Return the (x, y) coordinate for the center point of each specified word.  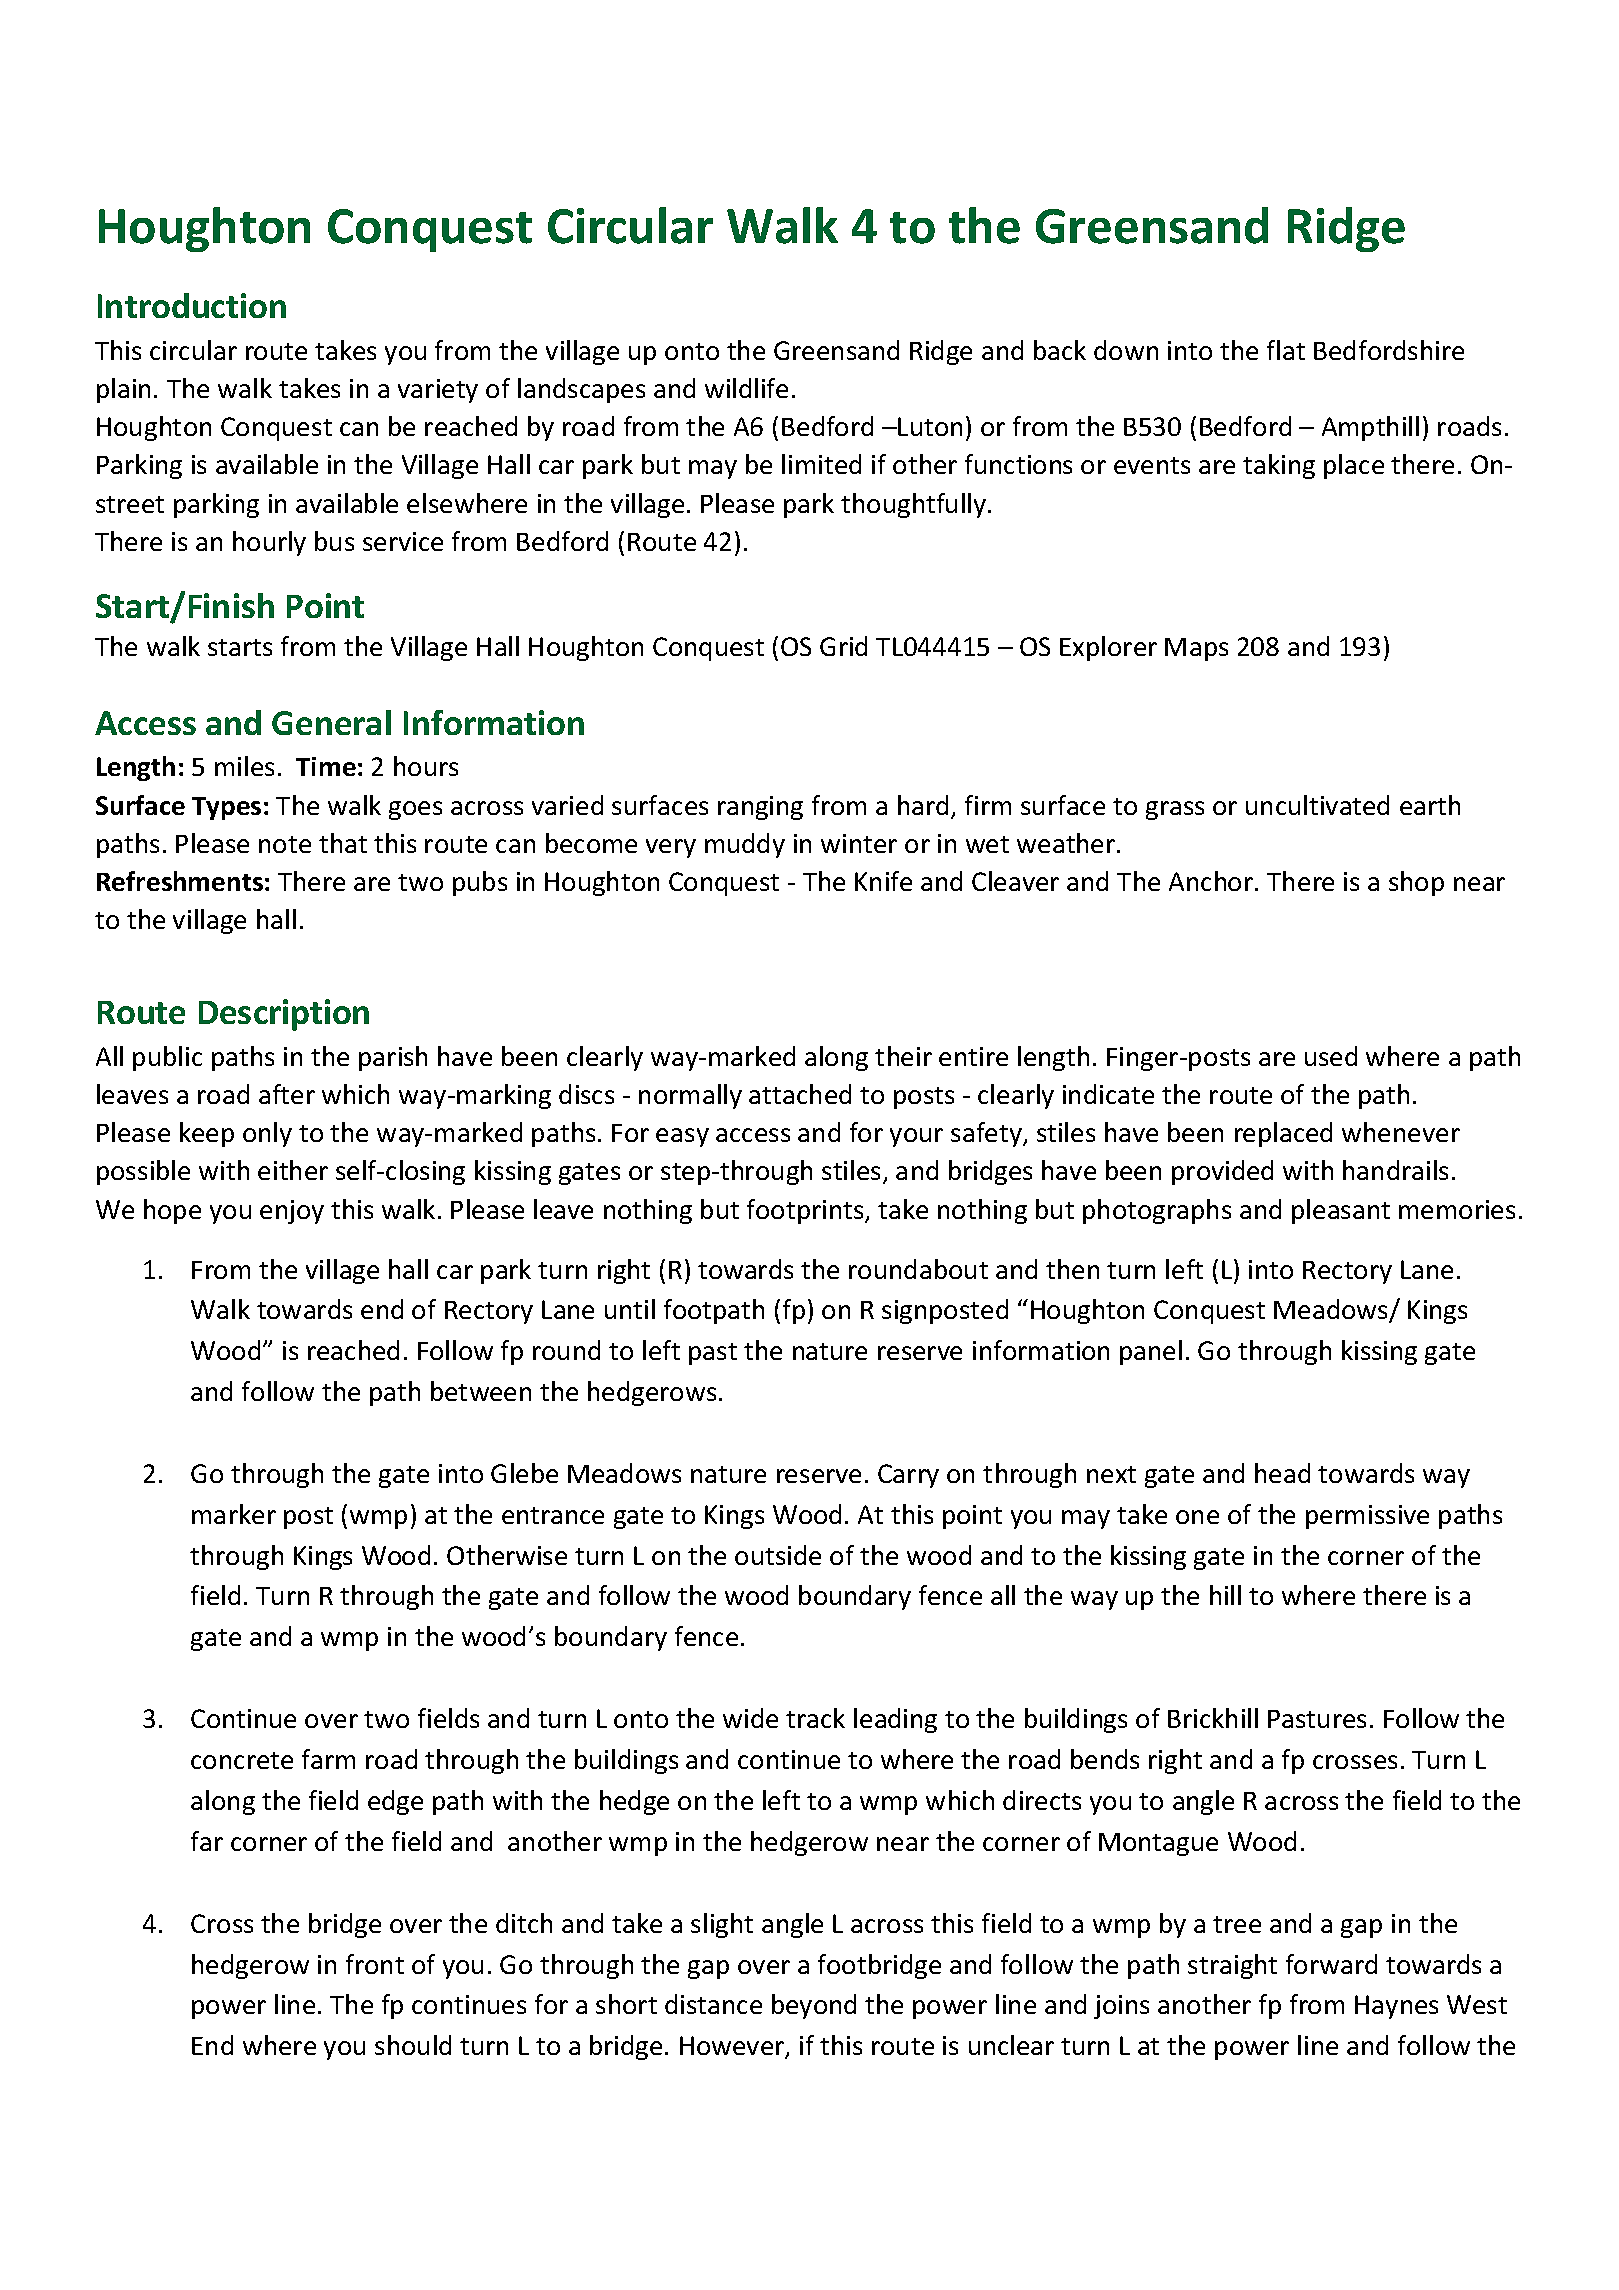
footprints (806, 1211)
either (293, 1170)
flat (1286, 350)
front (375, 1964)
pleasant (1341, 1211)
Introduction (192, 305)
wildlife (746, 388)
